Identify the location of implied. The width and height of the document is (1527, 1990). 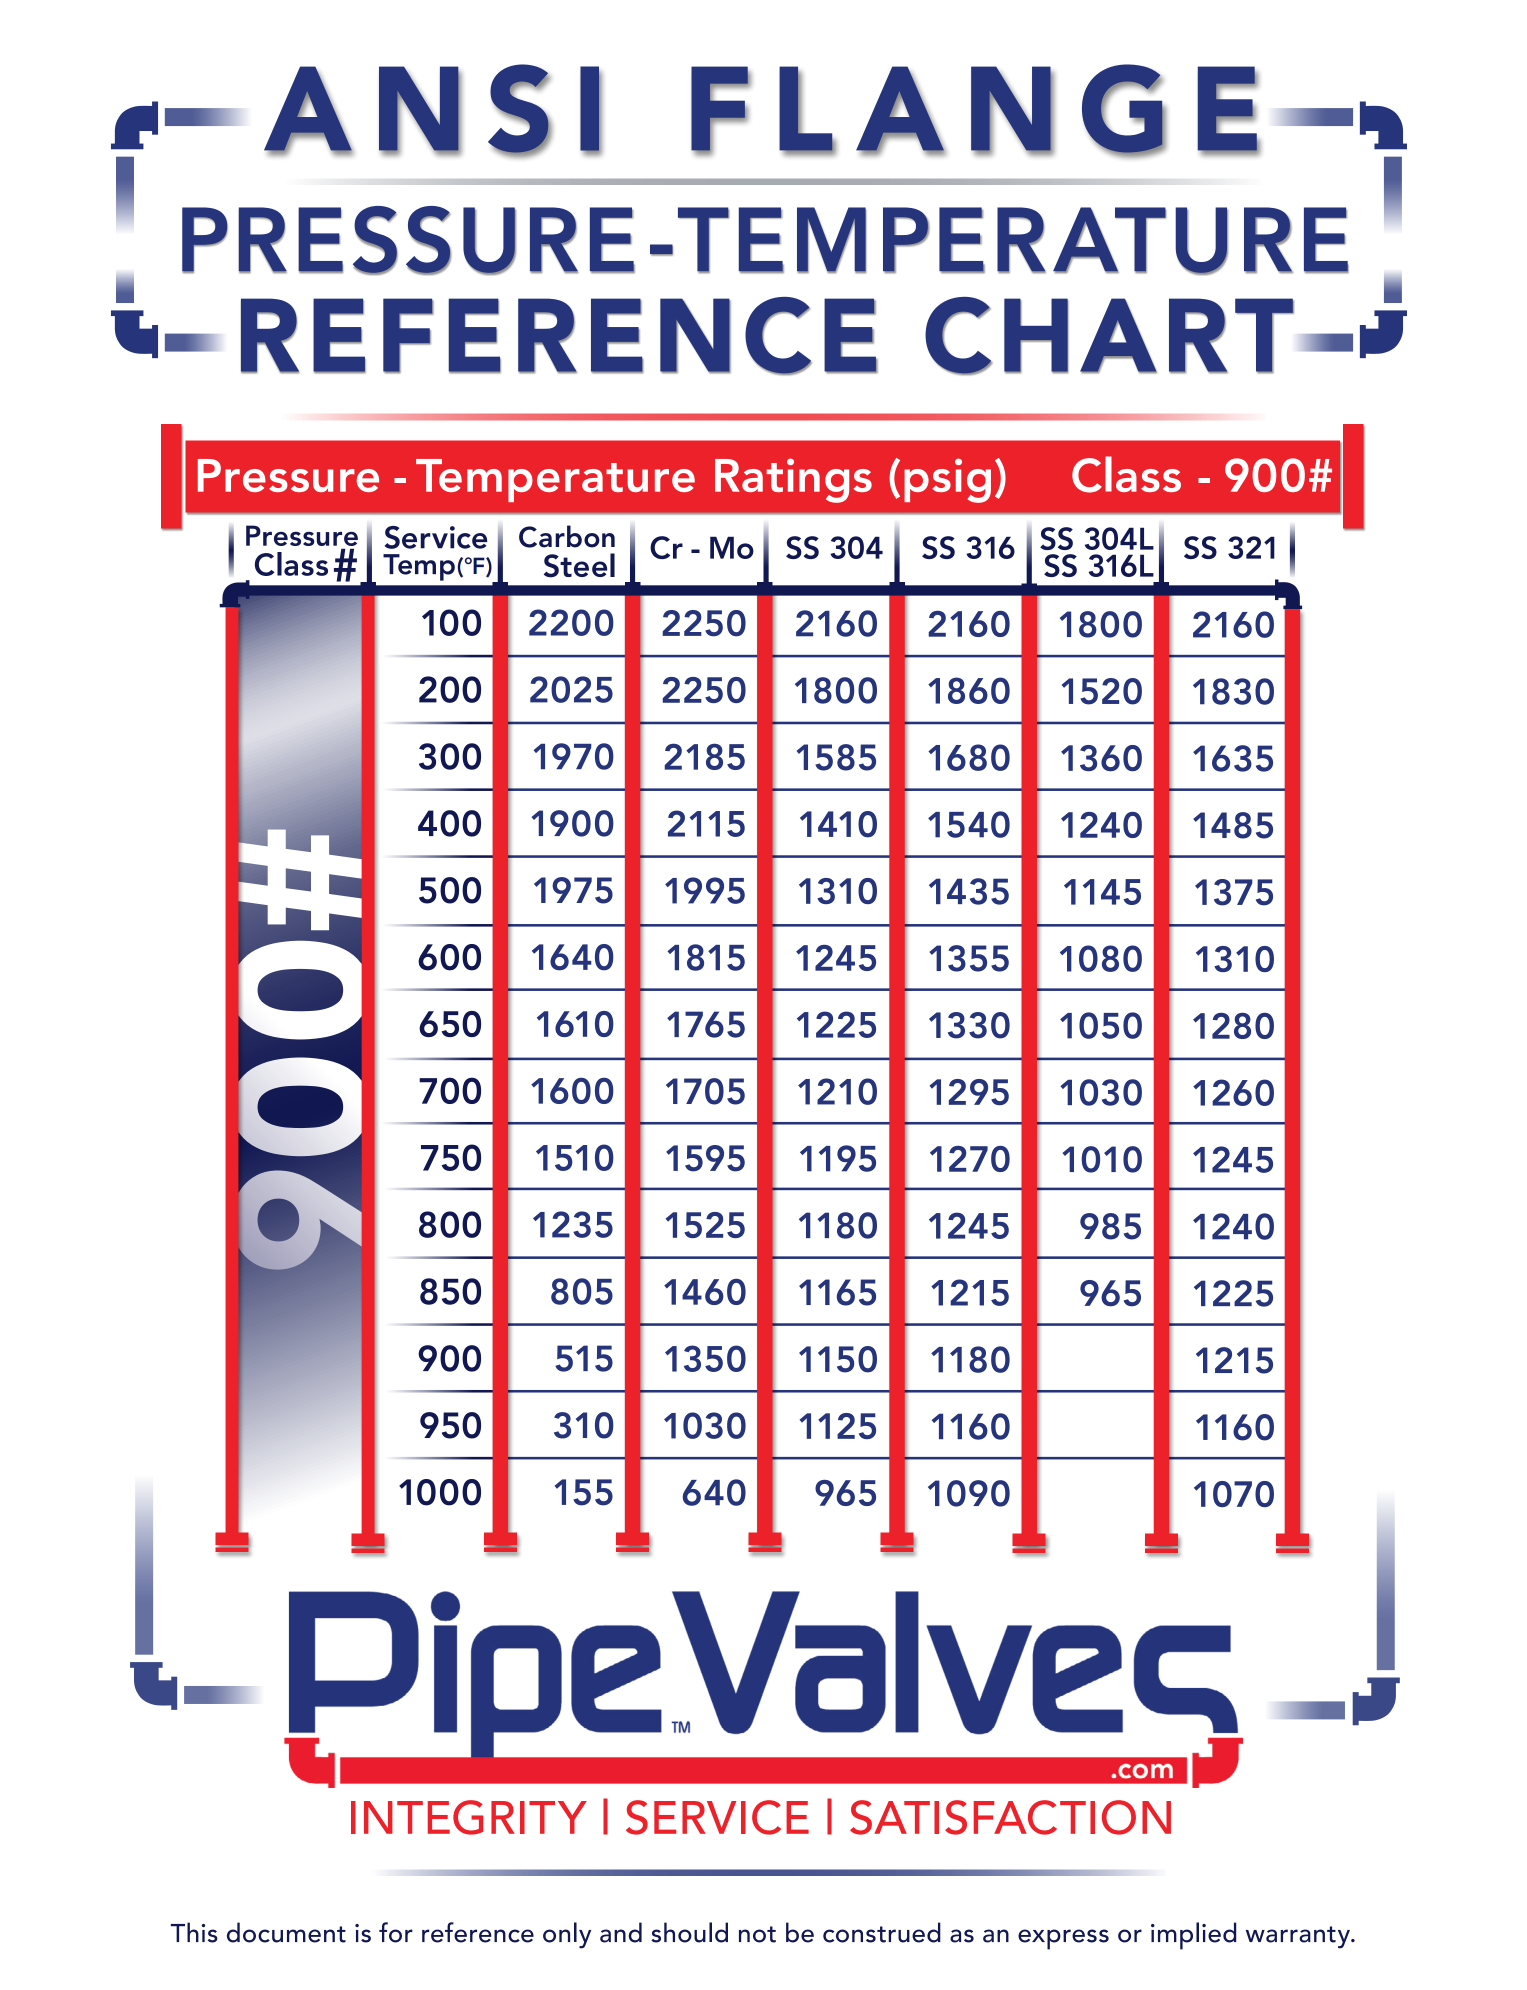
(1193, 1936).
